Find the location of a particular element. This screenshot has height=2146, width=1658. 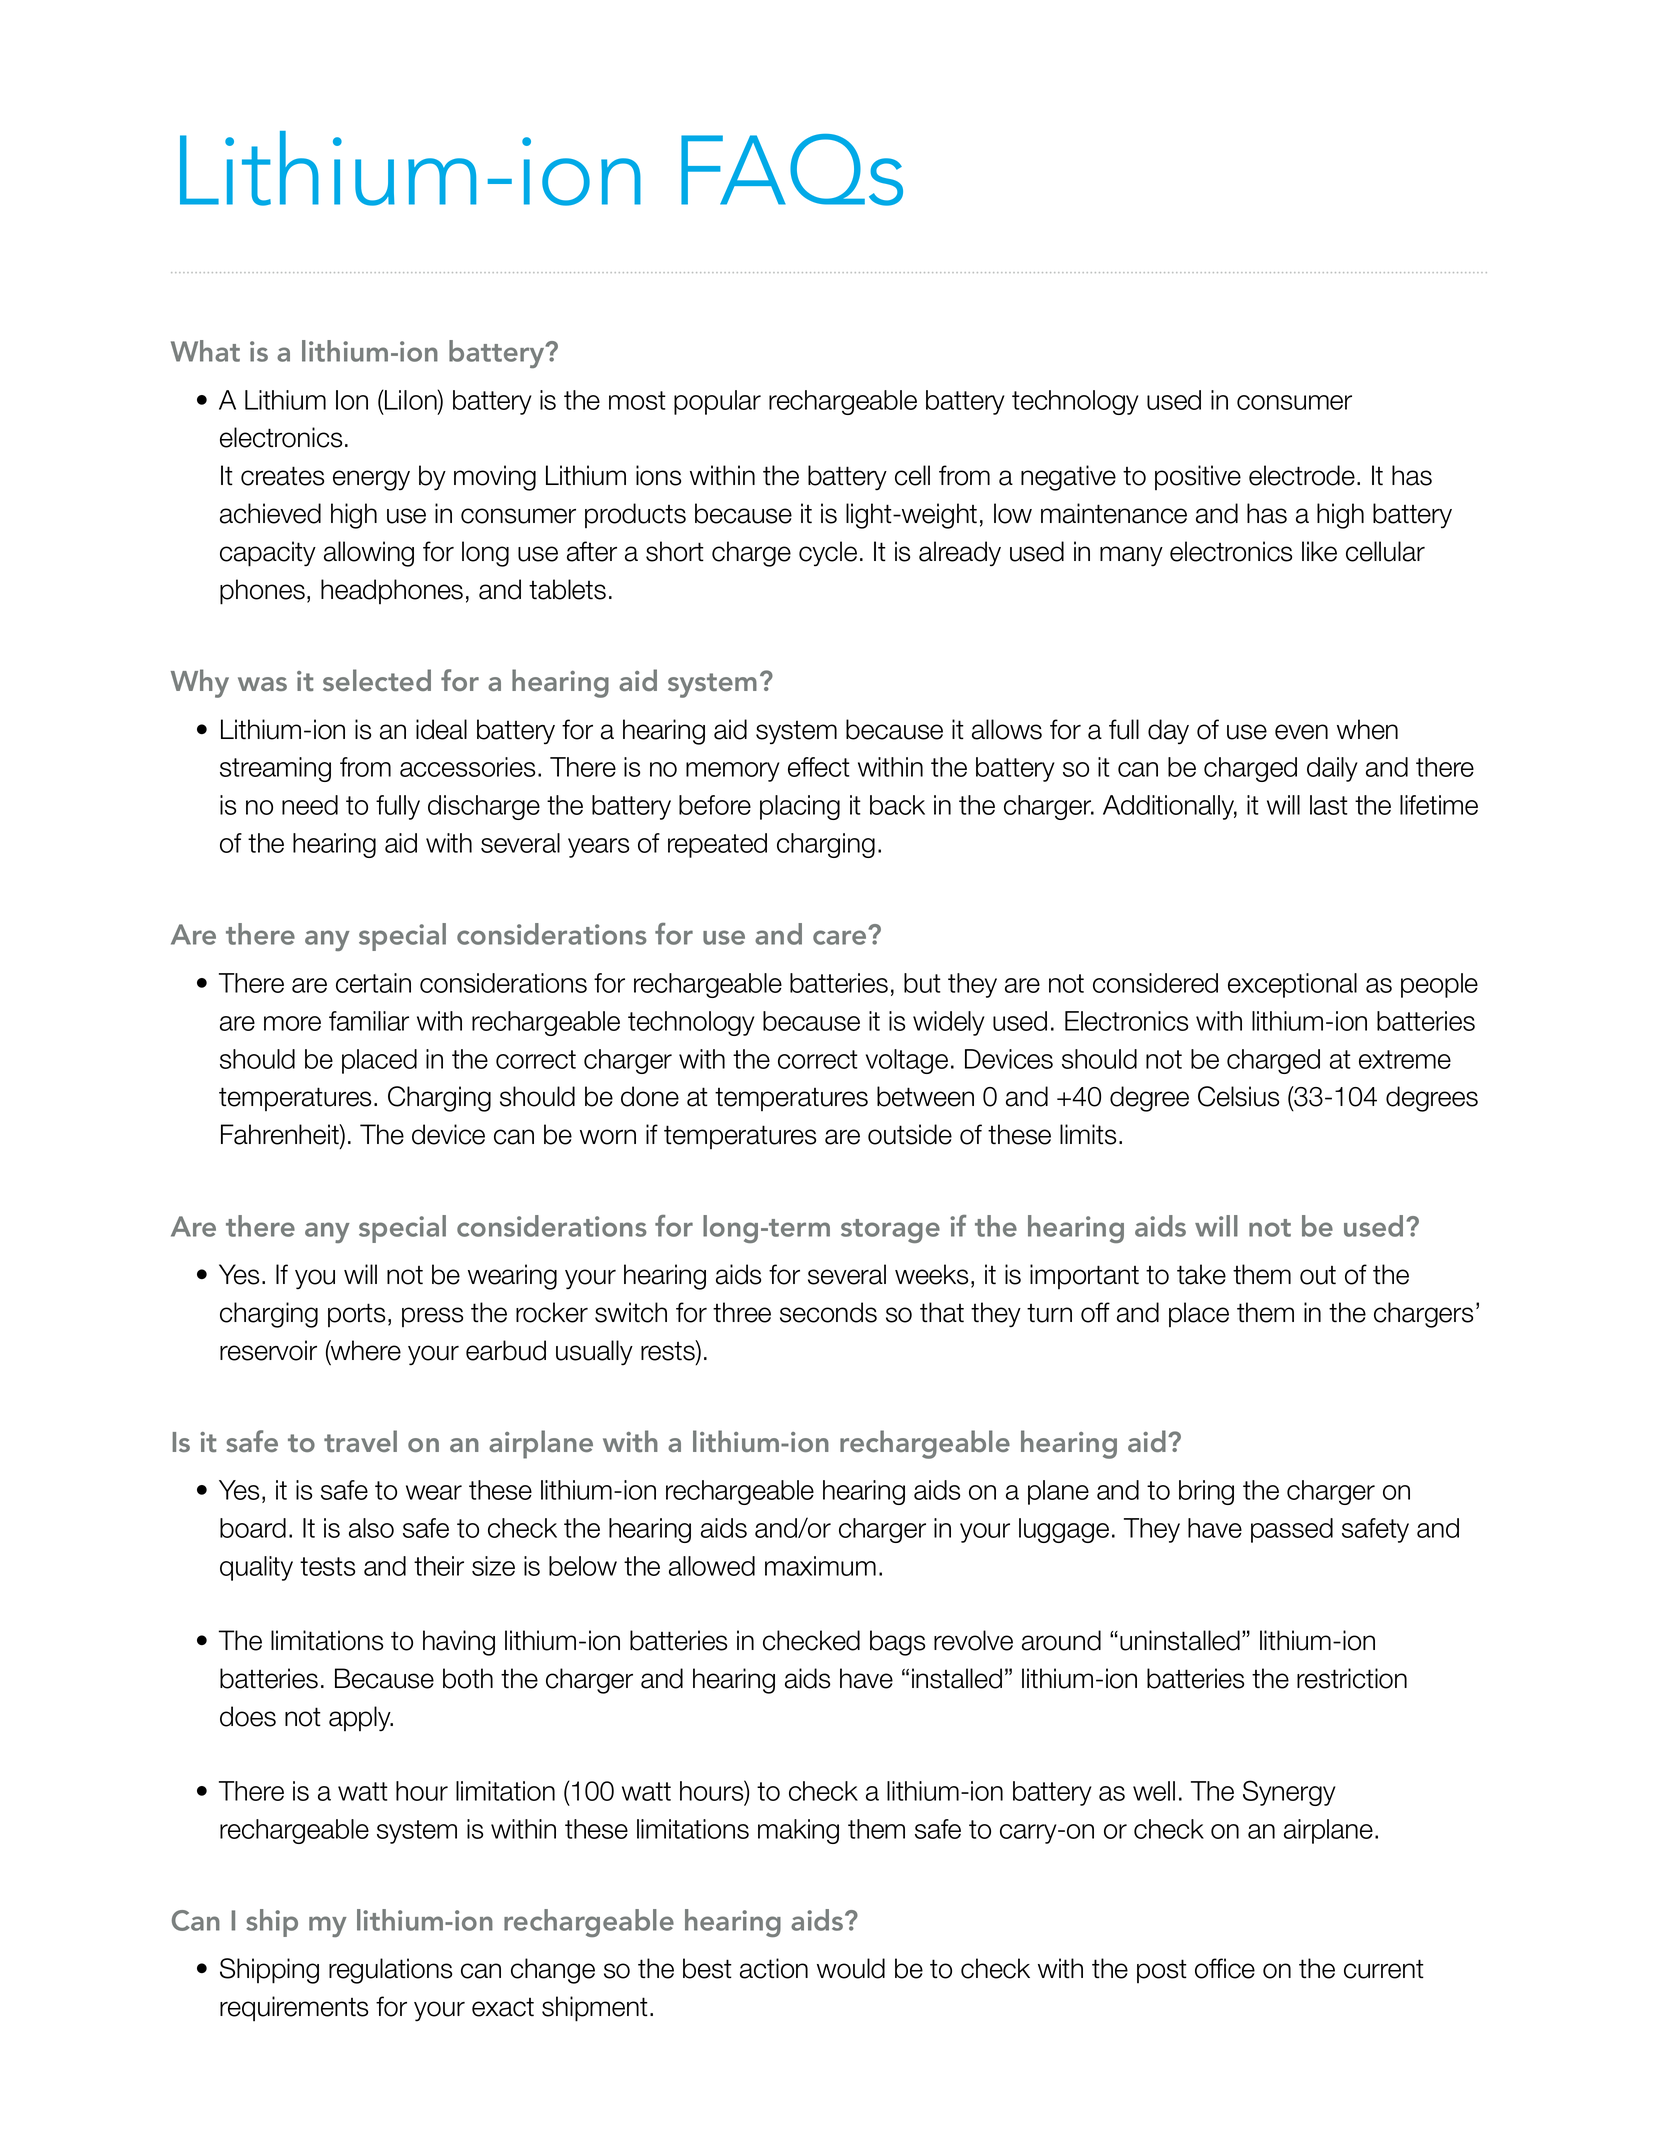

take is located at coordinates (1201, 1274).
